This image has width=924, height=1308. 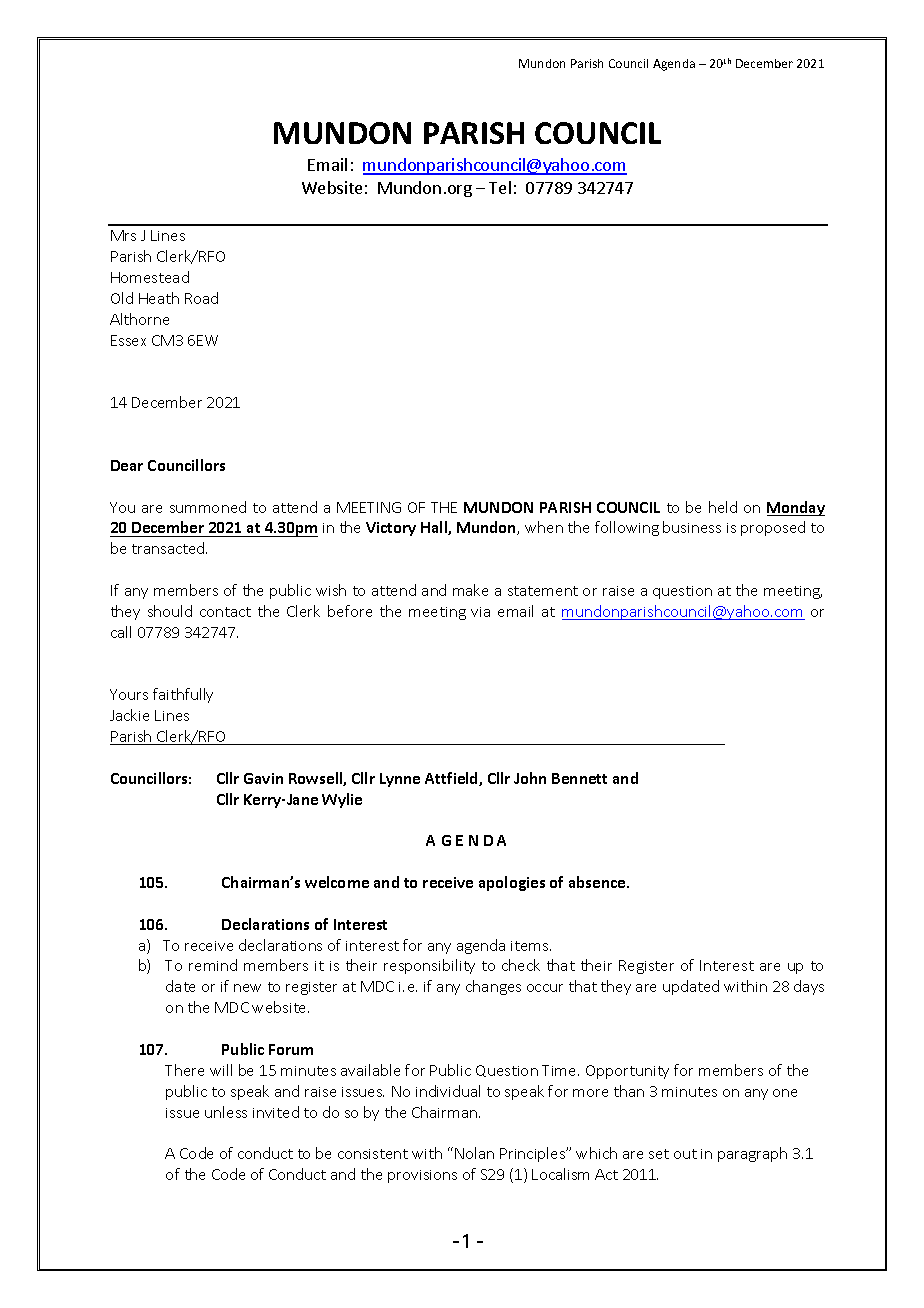 I want to click on absence, so click(x=598, y=882).
